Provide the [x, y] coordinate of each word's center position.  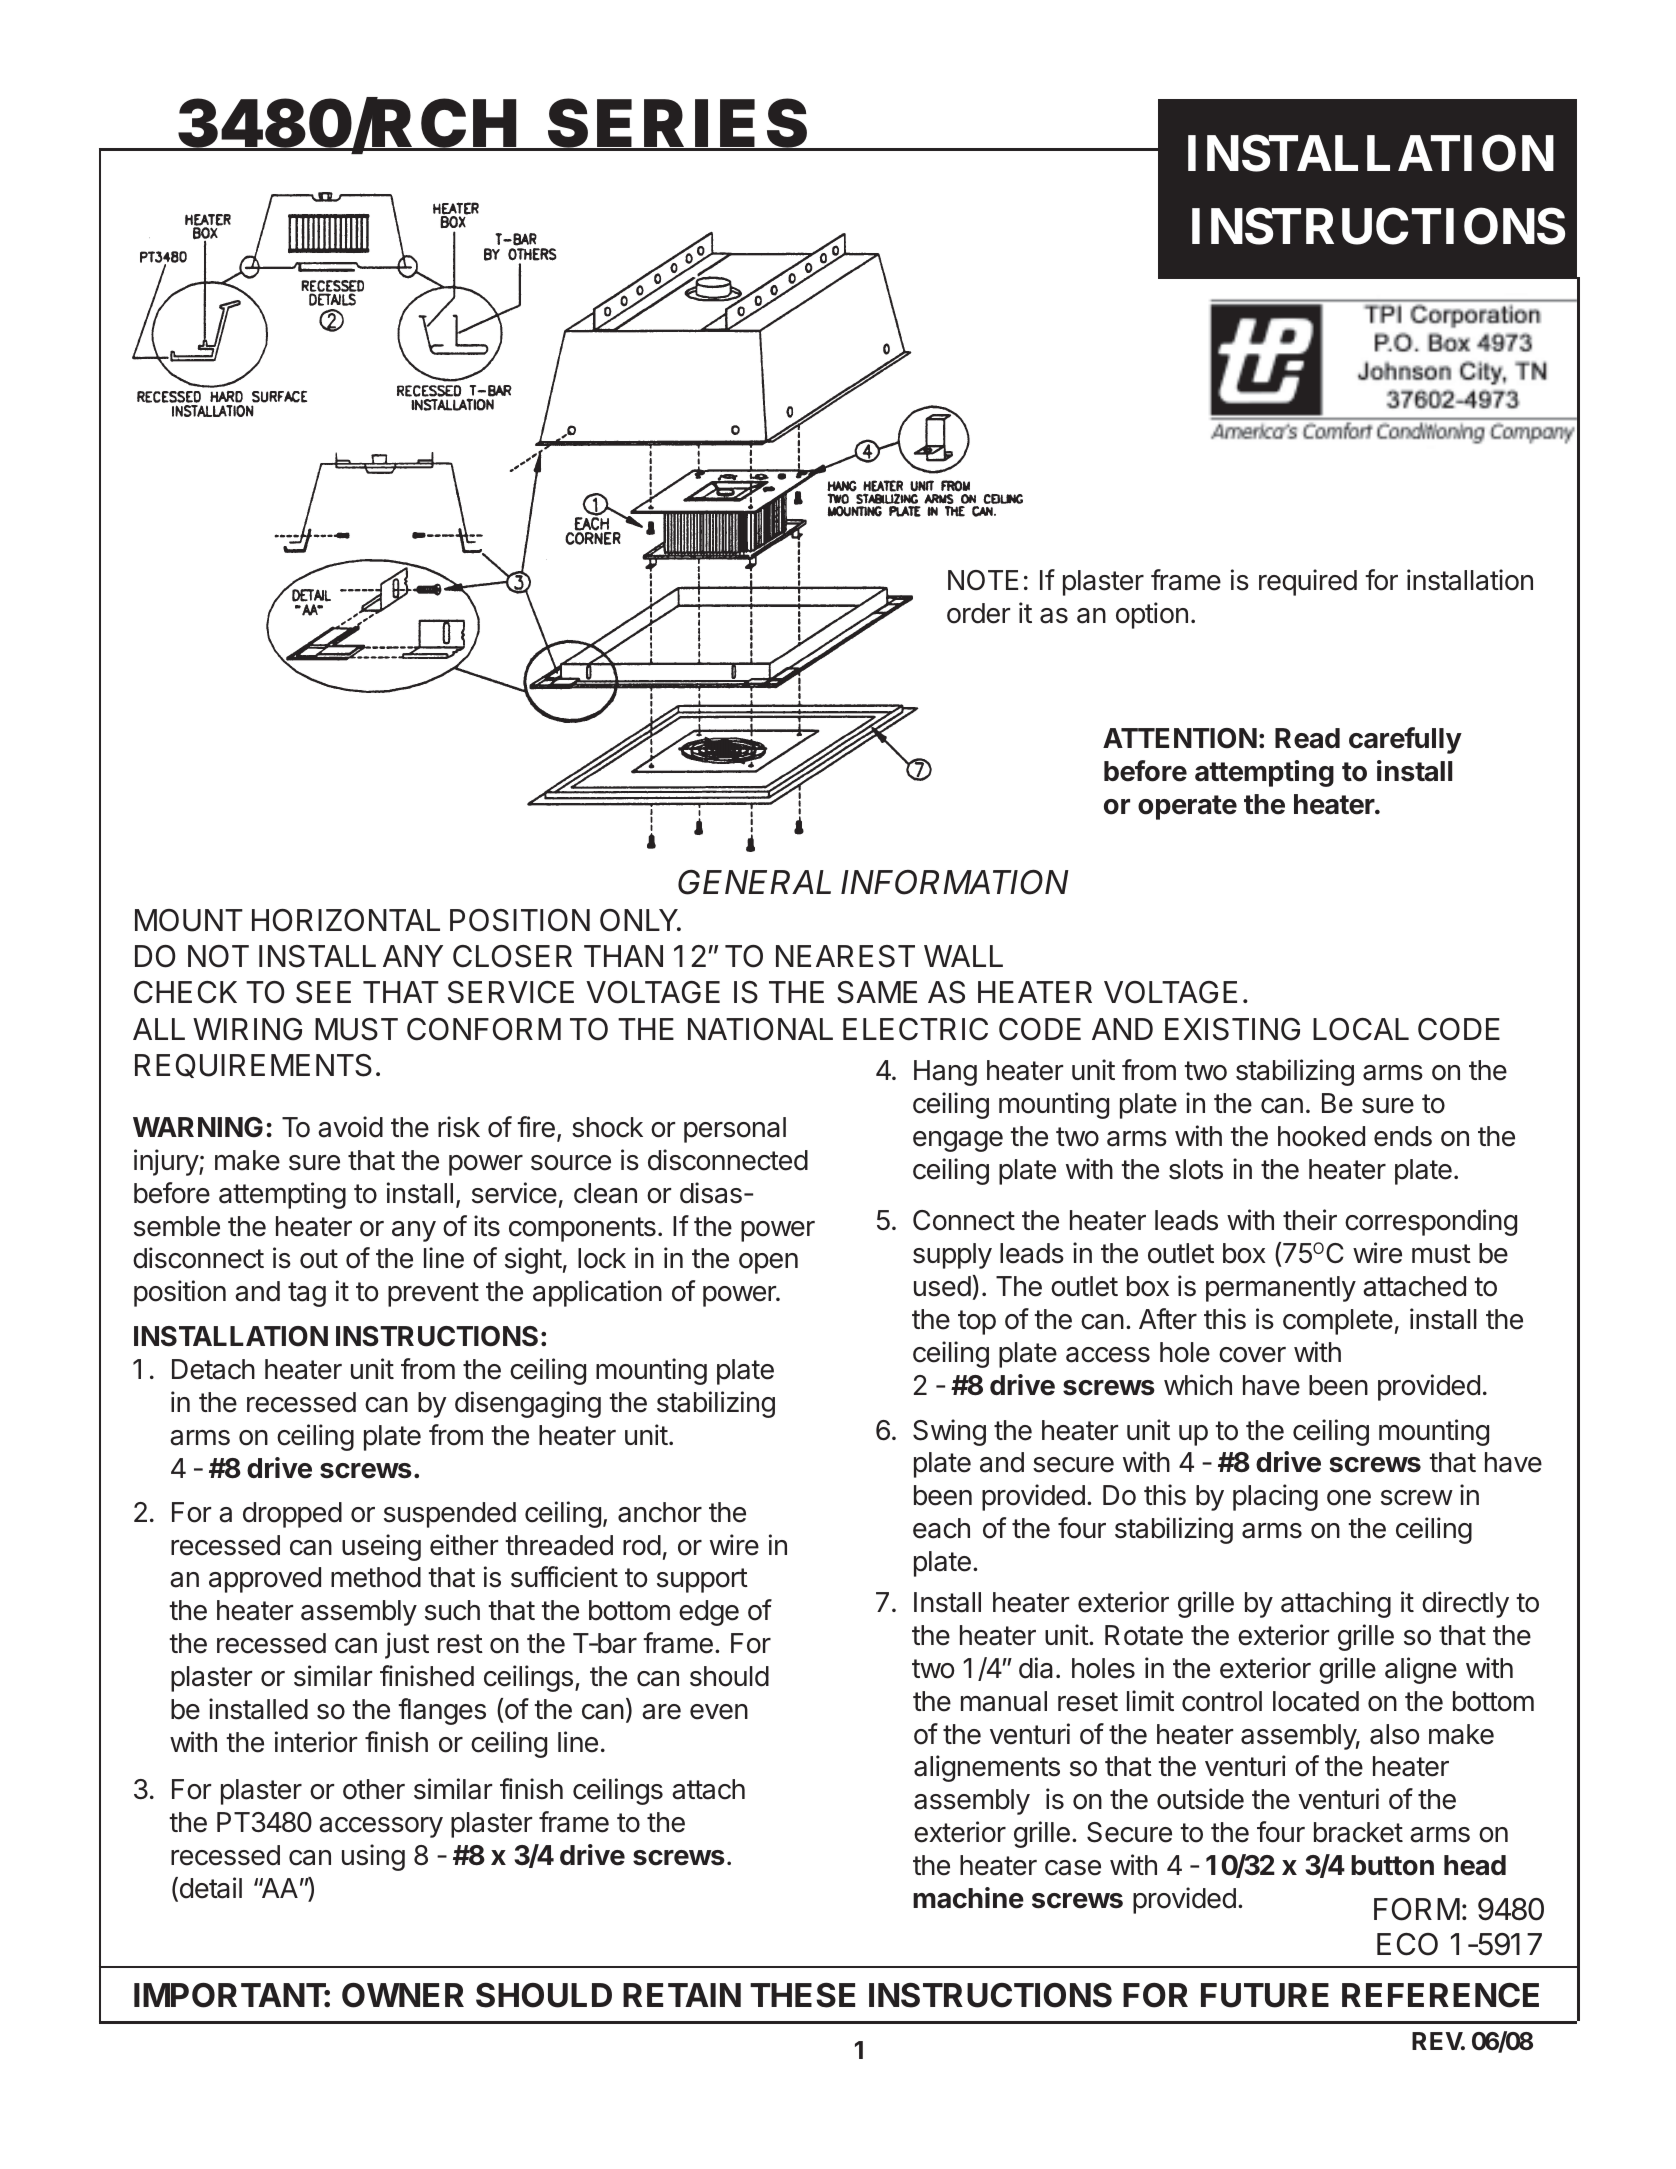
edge [709, 1613]
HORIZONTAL [346, 920]
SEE [323, 992]
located [1316, 1701]
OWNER [403, 1995]
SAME [877, 992]
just [407, 1645]
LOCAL [1361, 1029]
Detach [213, 1369]
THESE [802, 1995]
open [768, 1263]
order [978, 613]
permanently [1281, 1289]
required [1308, 582]
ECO [1407, 1944]
